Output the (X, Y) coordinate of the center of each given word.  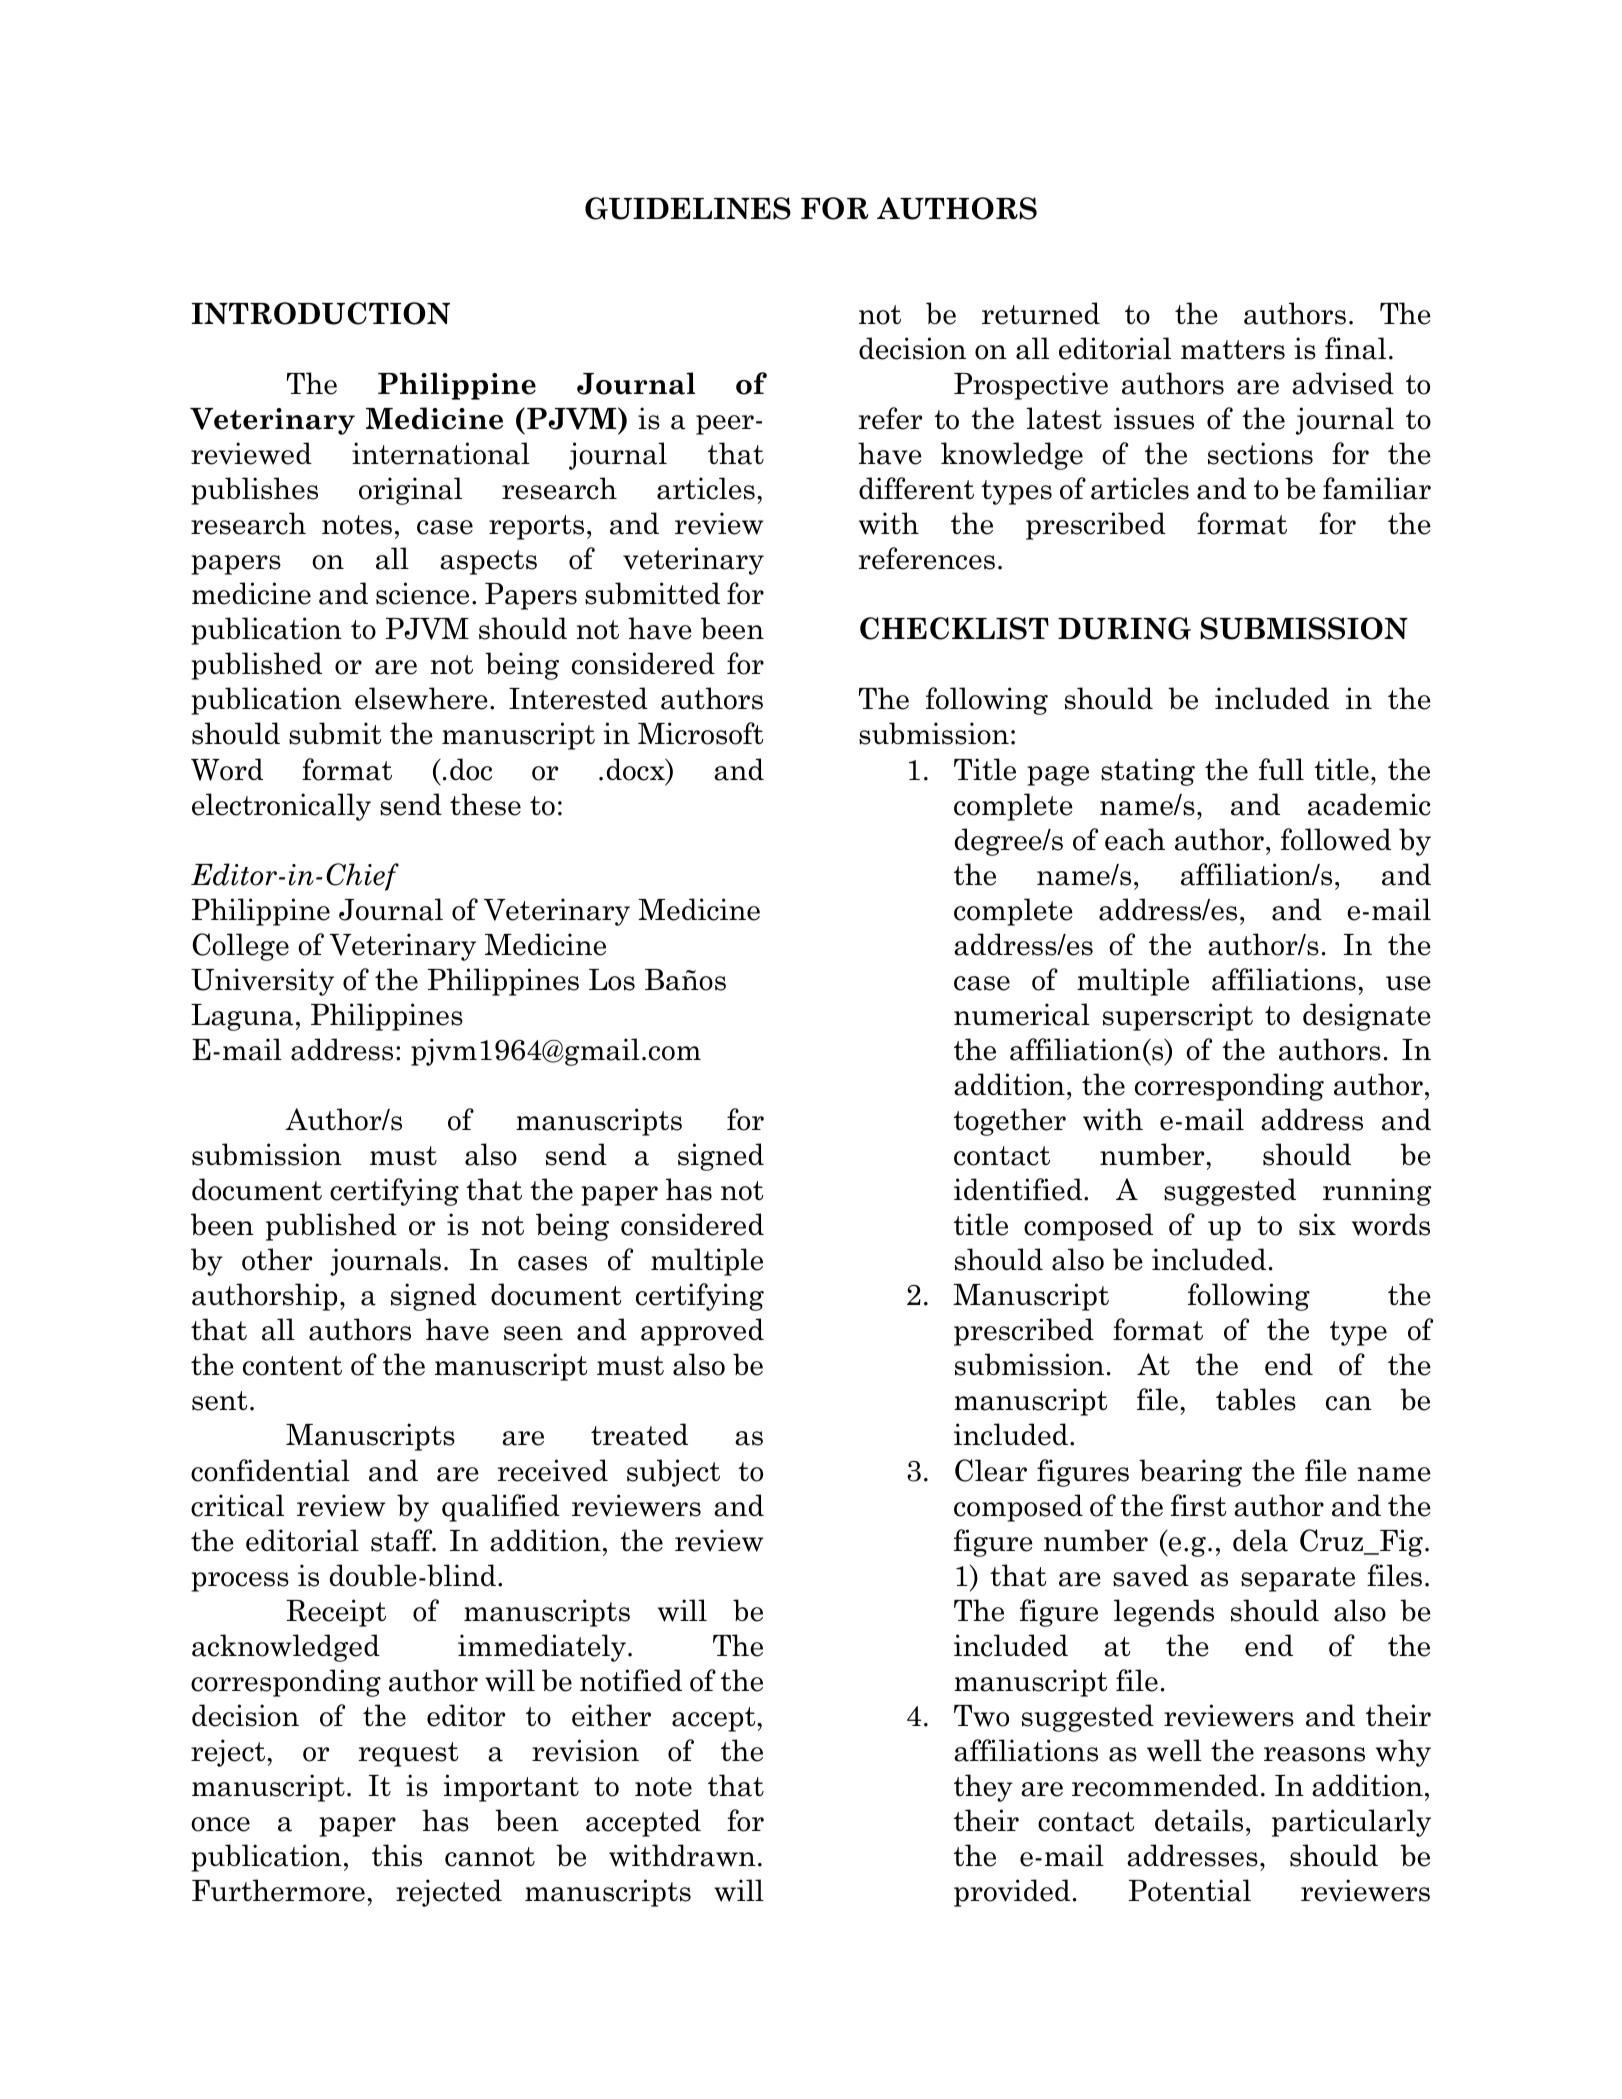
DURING (1124, 628)
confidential (270, 1470)
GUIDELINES (688, 208)
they (983, 1788)
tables (1256, 1399)
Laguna (242, 1017)
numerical (1022, 1014)
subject (673, 1473)
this (397, 1855)
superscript (1178, 1017)
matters (1233, 350)
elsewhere (421, 698)
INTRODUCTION (321, 313)
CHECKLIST (954, 628)
